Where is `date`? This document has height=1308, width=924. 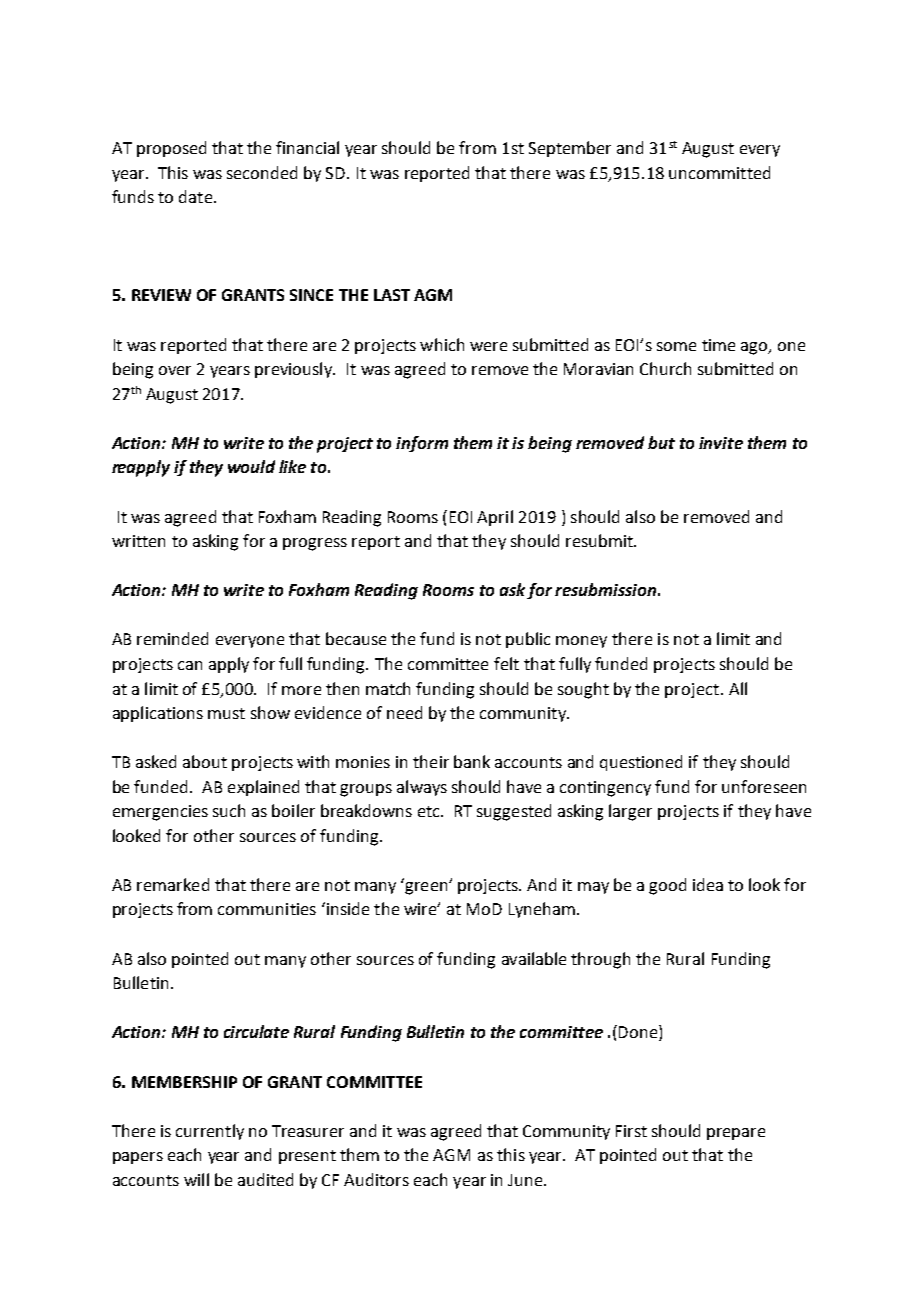
date is located at coordinates (195, 196).
